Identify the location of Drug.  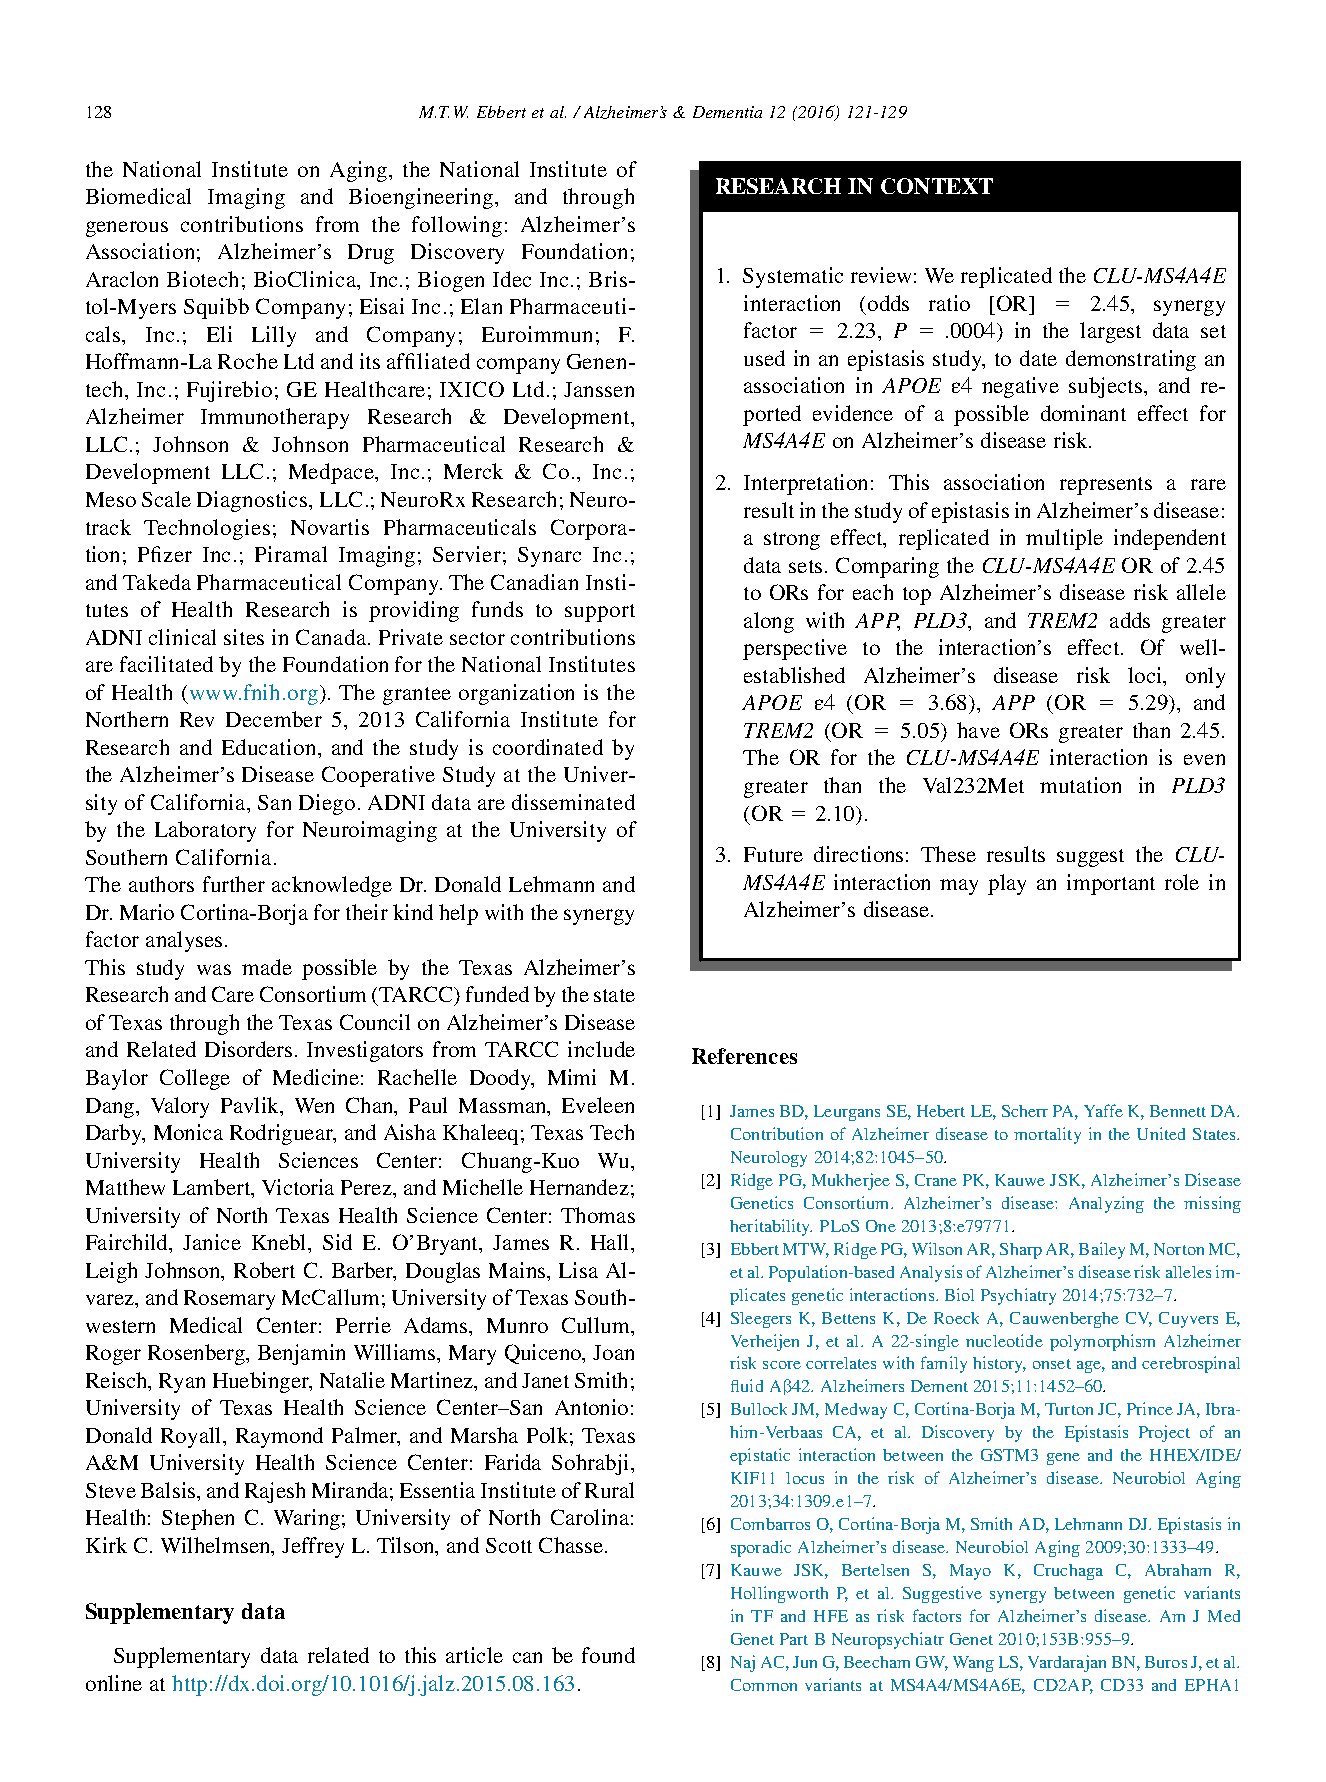
(371, 254).
